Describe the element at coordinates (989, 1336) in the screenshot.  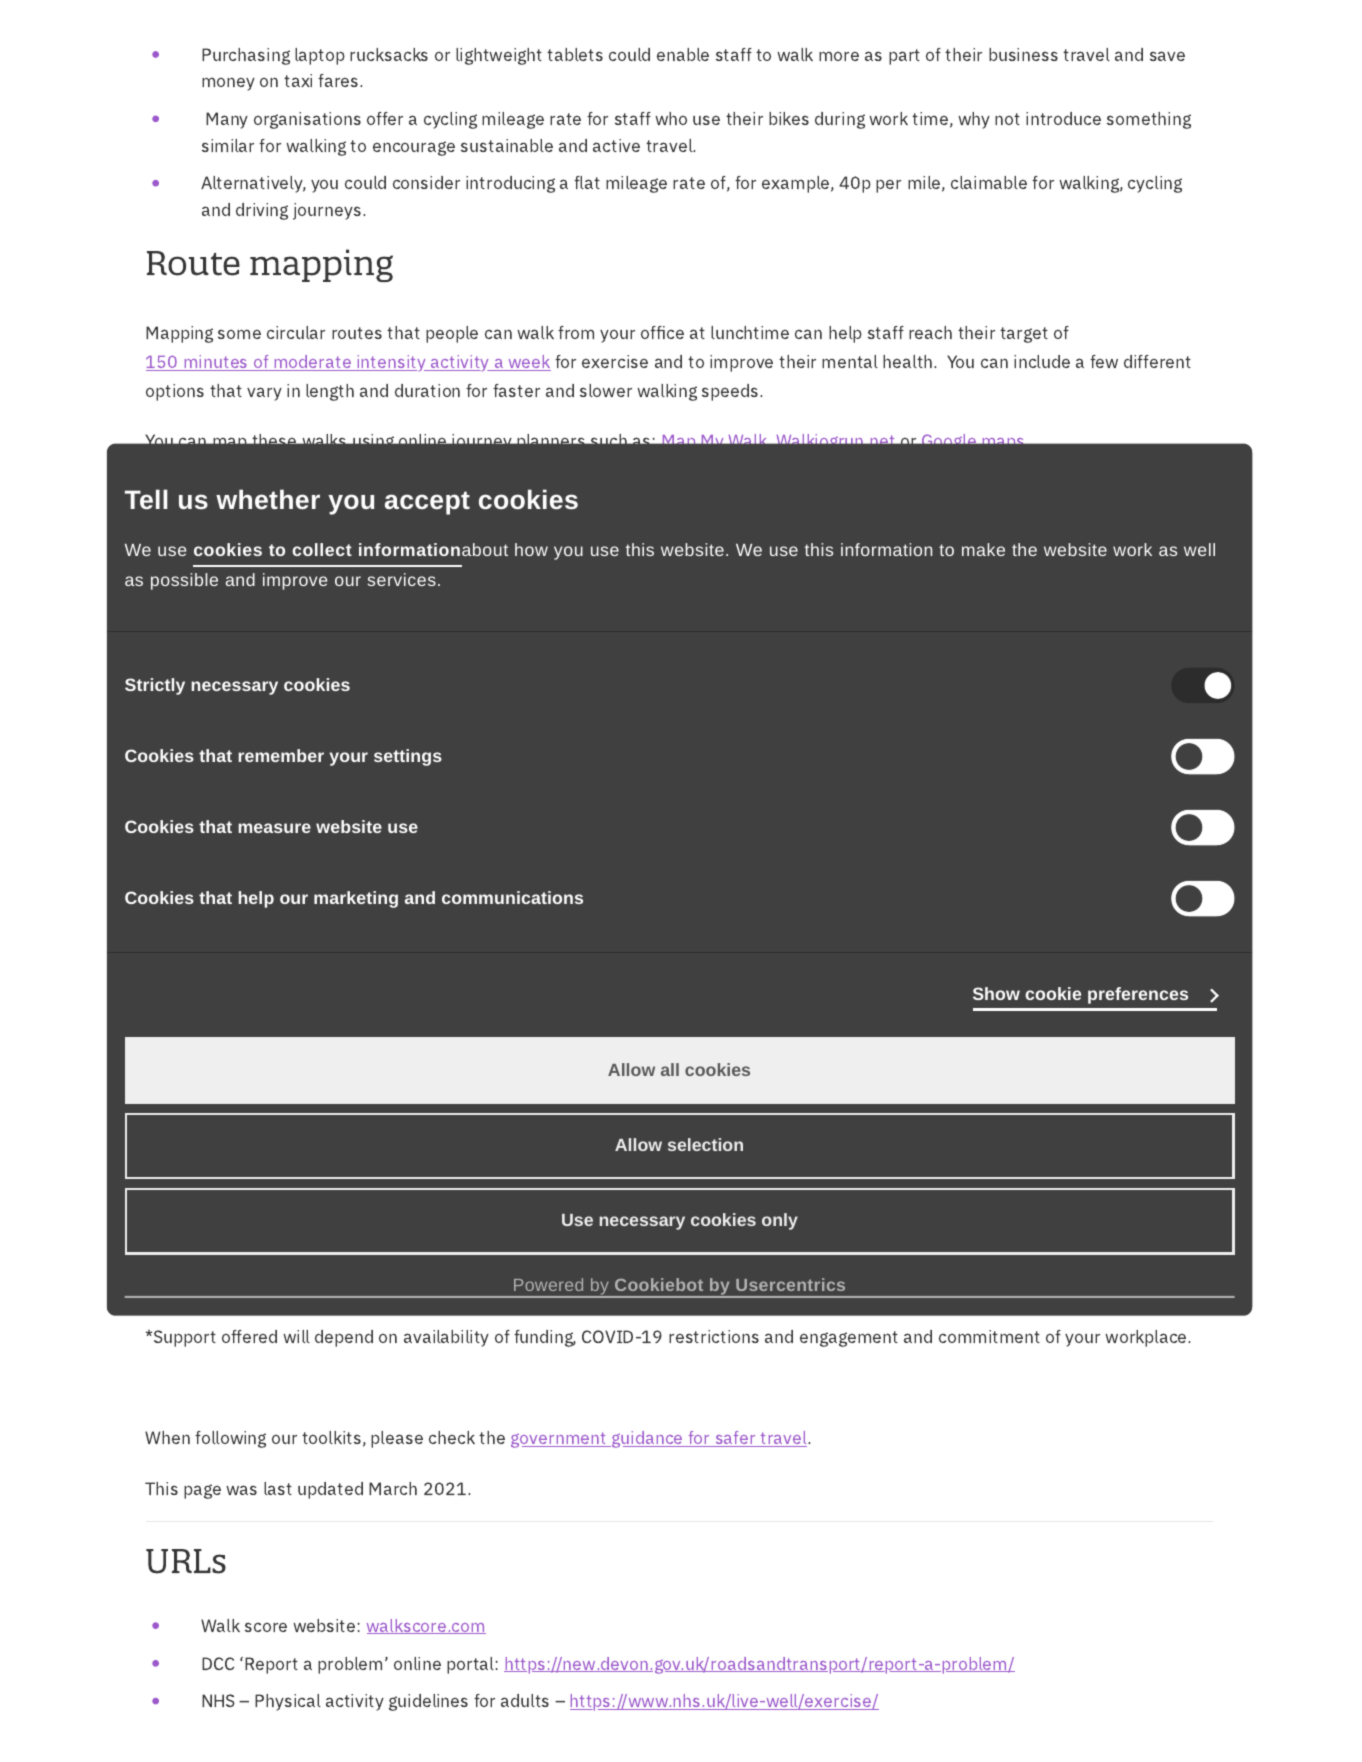
I see `commitment` at that location.
